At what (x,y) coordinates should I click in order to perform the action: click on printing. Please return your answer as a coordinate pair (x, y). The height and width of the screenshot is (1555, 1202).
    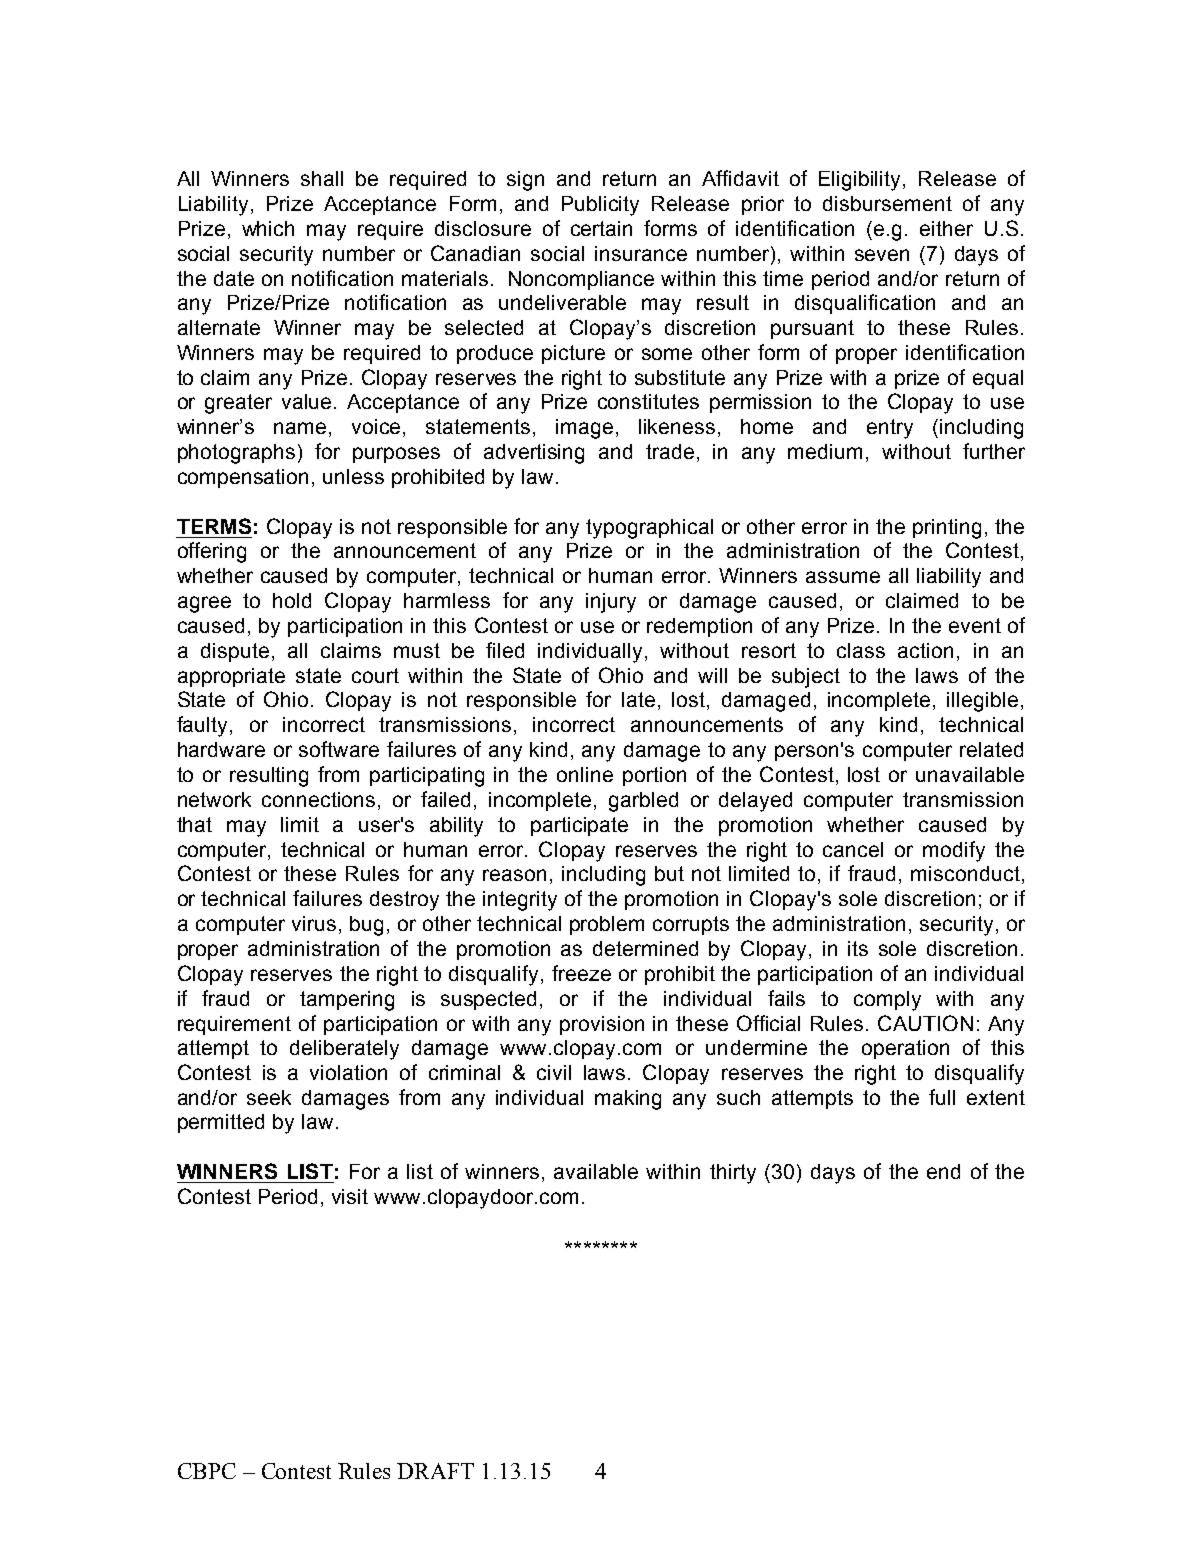
    Looking at the image, I should click on (947, 529).
